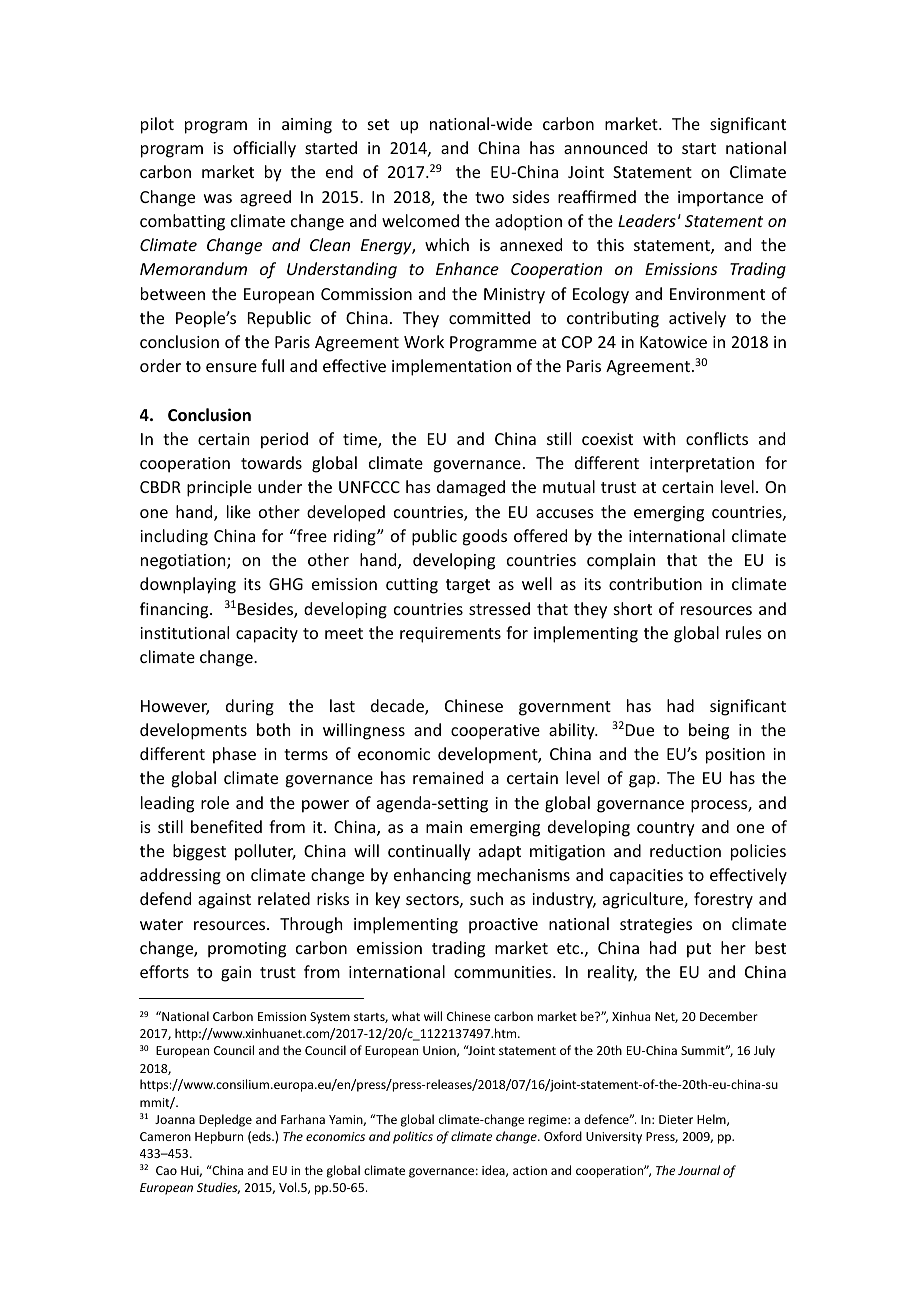 The width and height of the screenshot is (924, 1308). Describe the element at coordinates (720, 199) in the screenshot. I see `importance` at that location.
